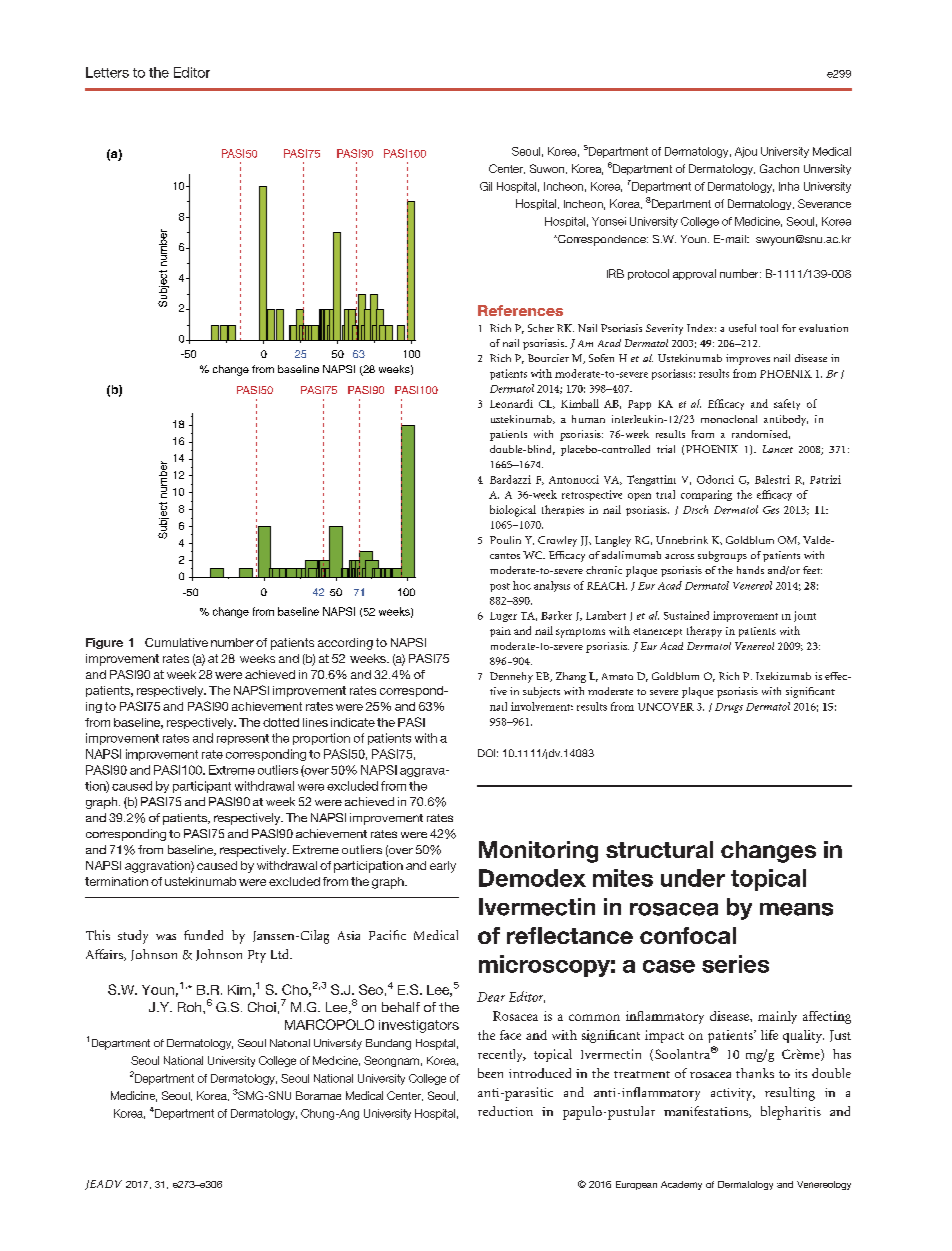 Image resolution: width=952 pixels, height=1251 pixels. What do you see at coordinates (486, 186) in the image?
I see `Gil` at bounding box center [486, 186].
